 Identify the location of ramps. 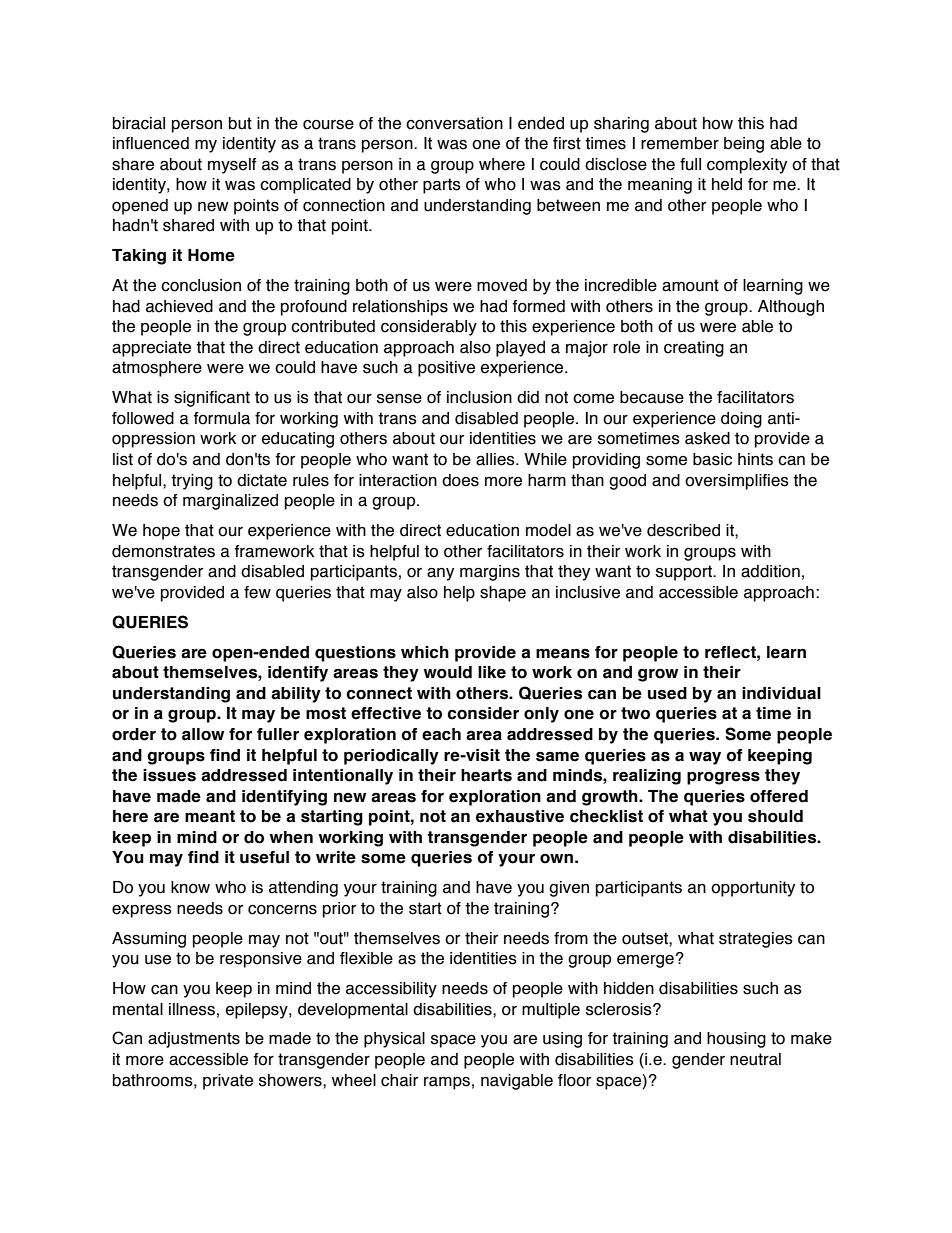
(447, 1083).
